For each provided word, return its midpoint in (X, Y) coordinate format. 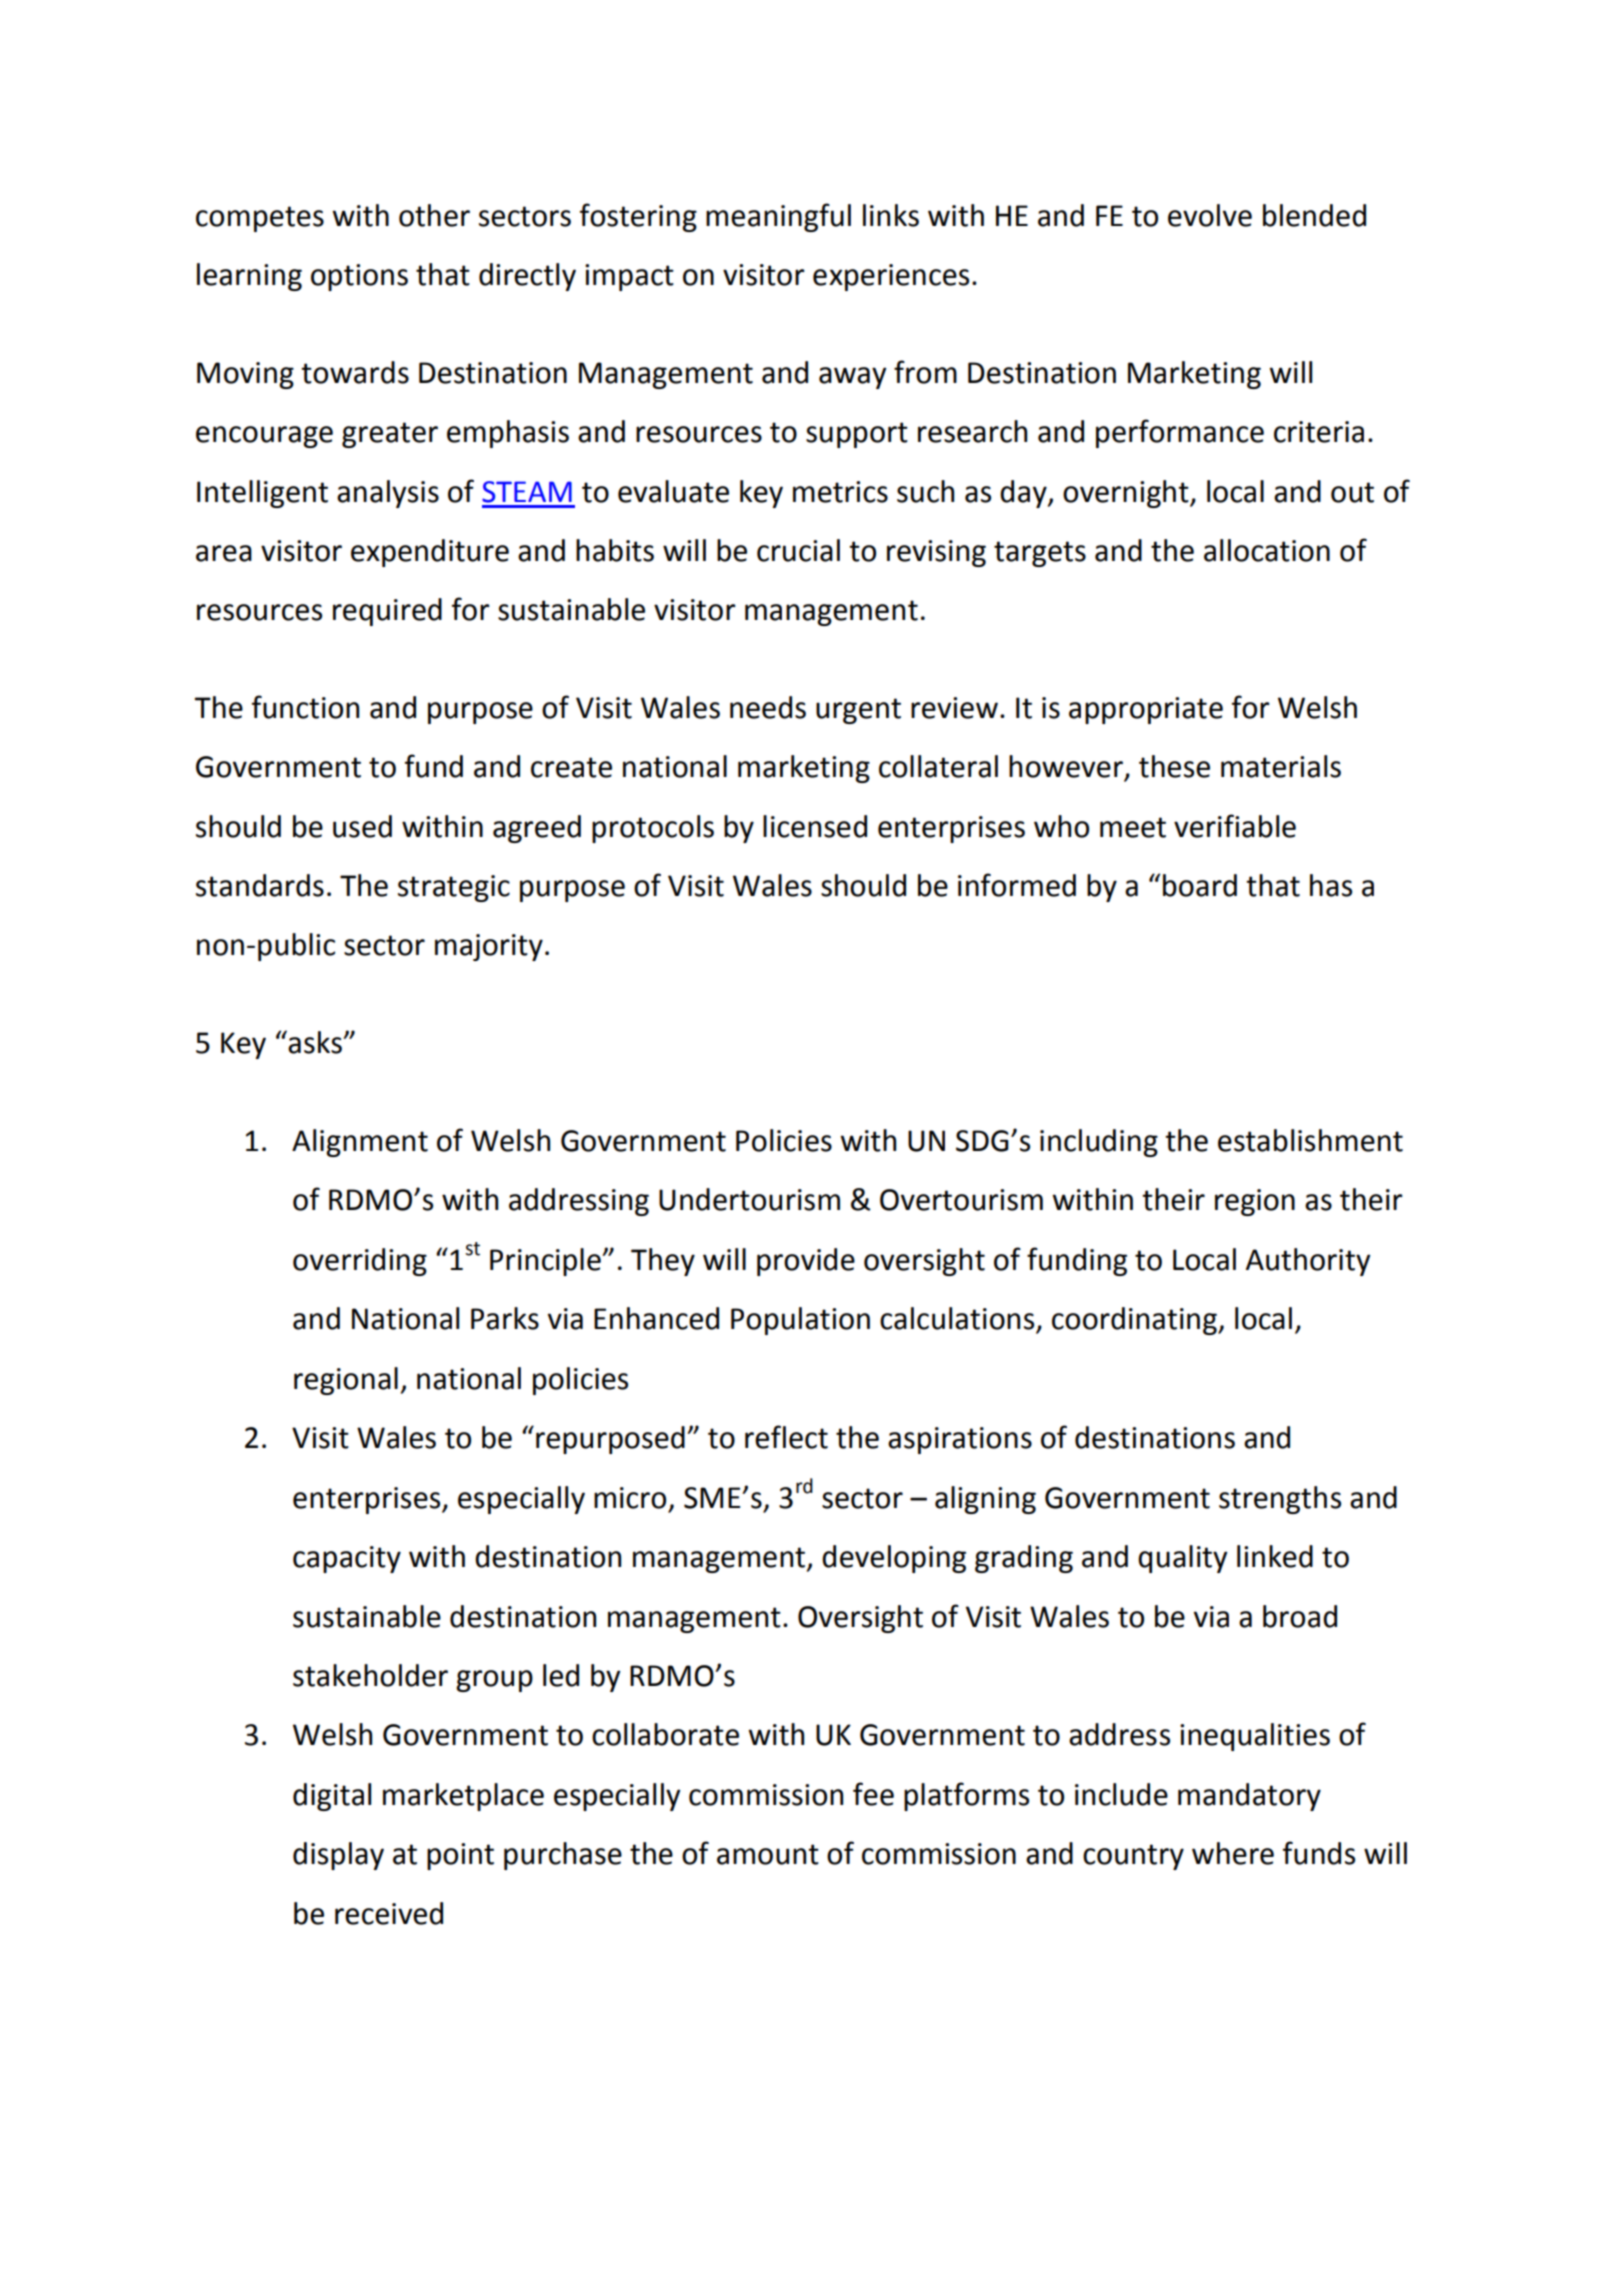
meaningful (778, 217)
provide (806, 1262)
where (1233, 1853)
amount (768, 1854)
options (359, 277)
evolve (1210, 215)
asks (316, 1042)
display (338, 1856)
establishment (1310, 1140)
